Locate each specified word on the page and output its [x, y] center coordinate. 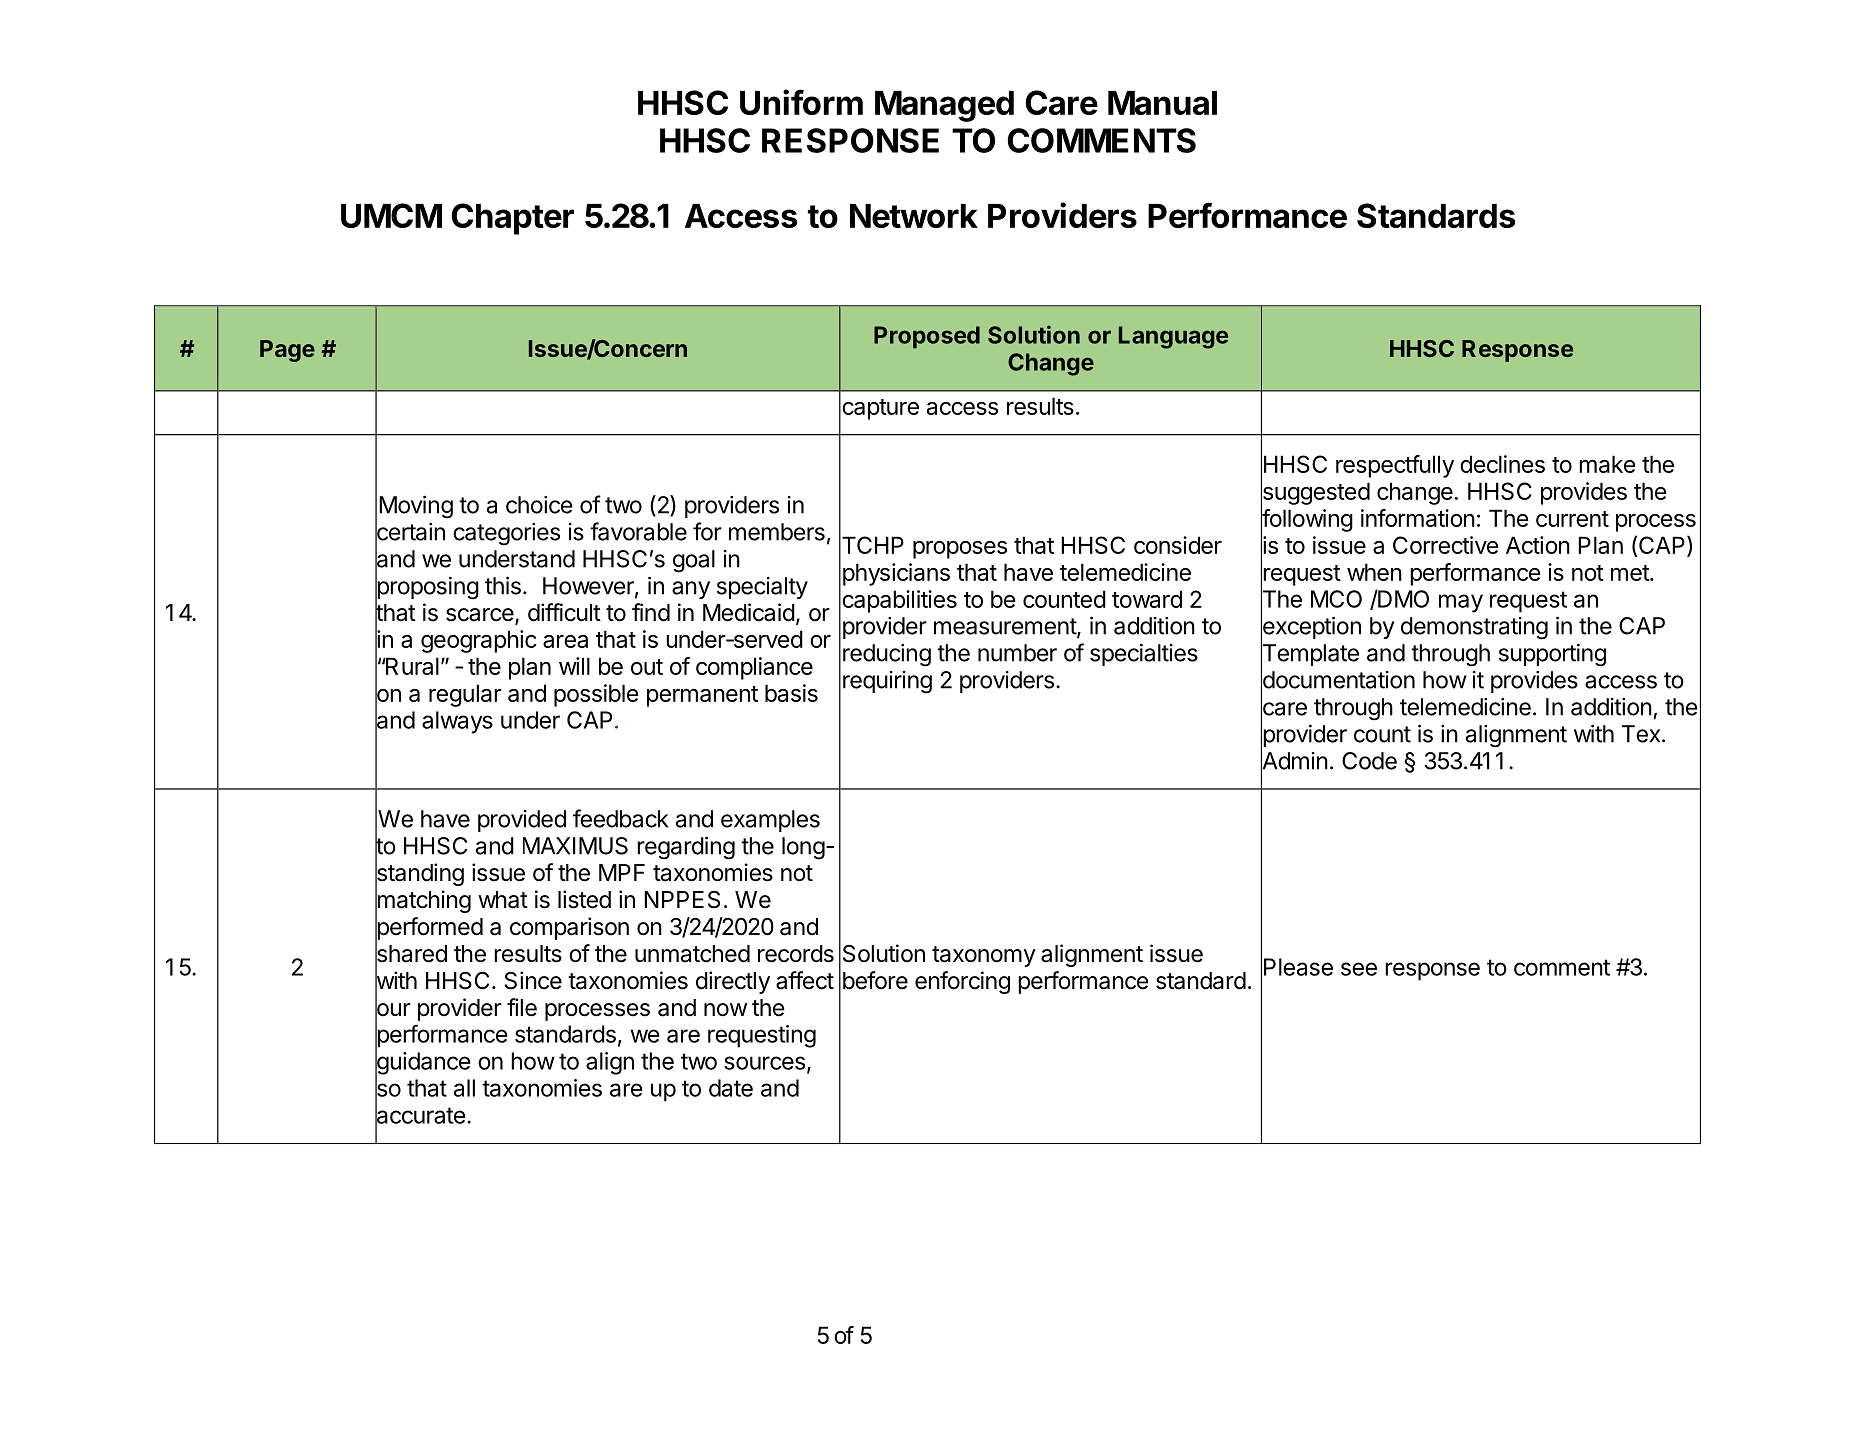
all [464, 1088]
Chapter [512, 219]
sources [764, 1063]
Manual [1162, 103]
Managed [944, 106]
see [1359, 969]
